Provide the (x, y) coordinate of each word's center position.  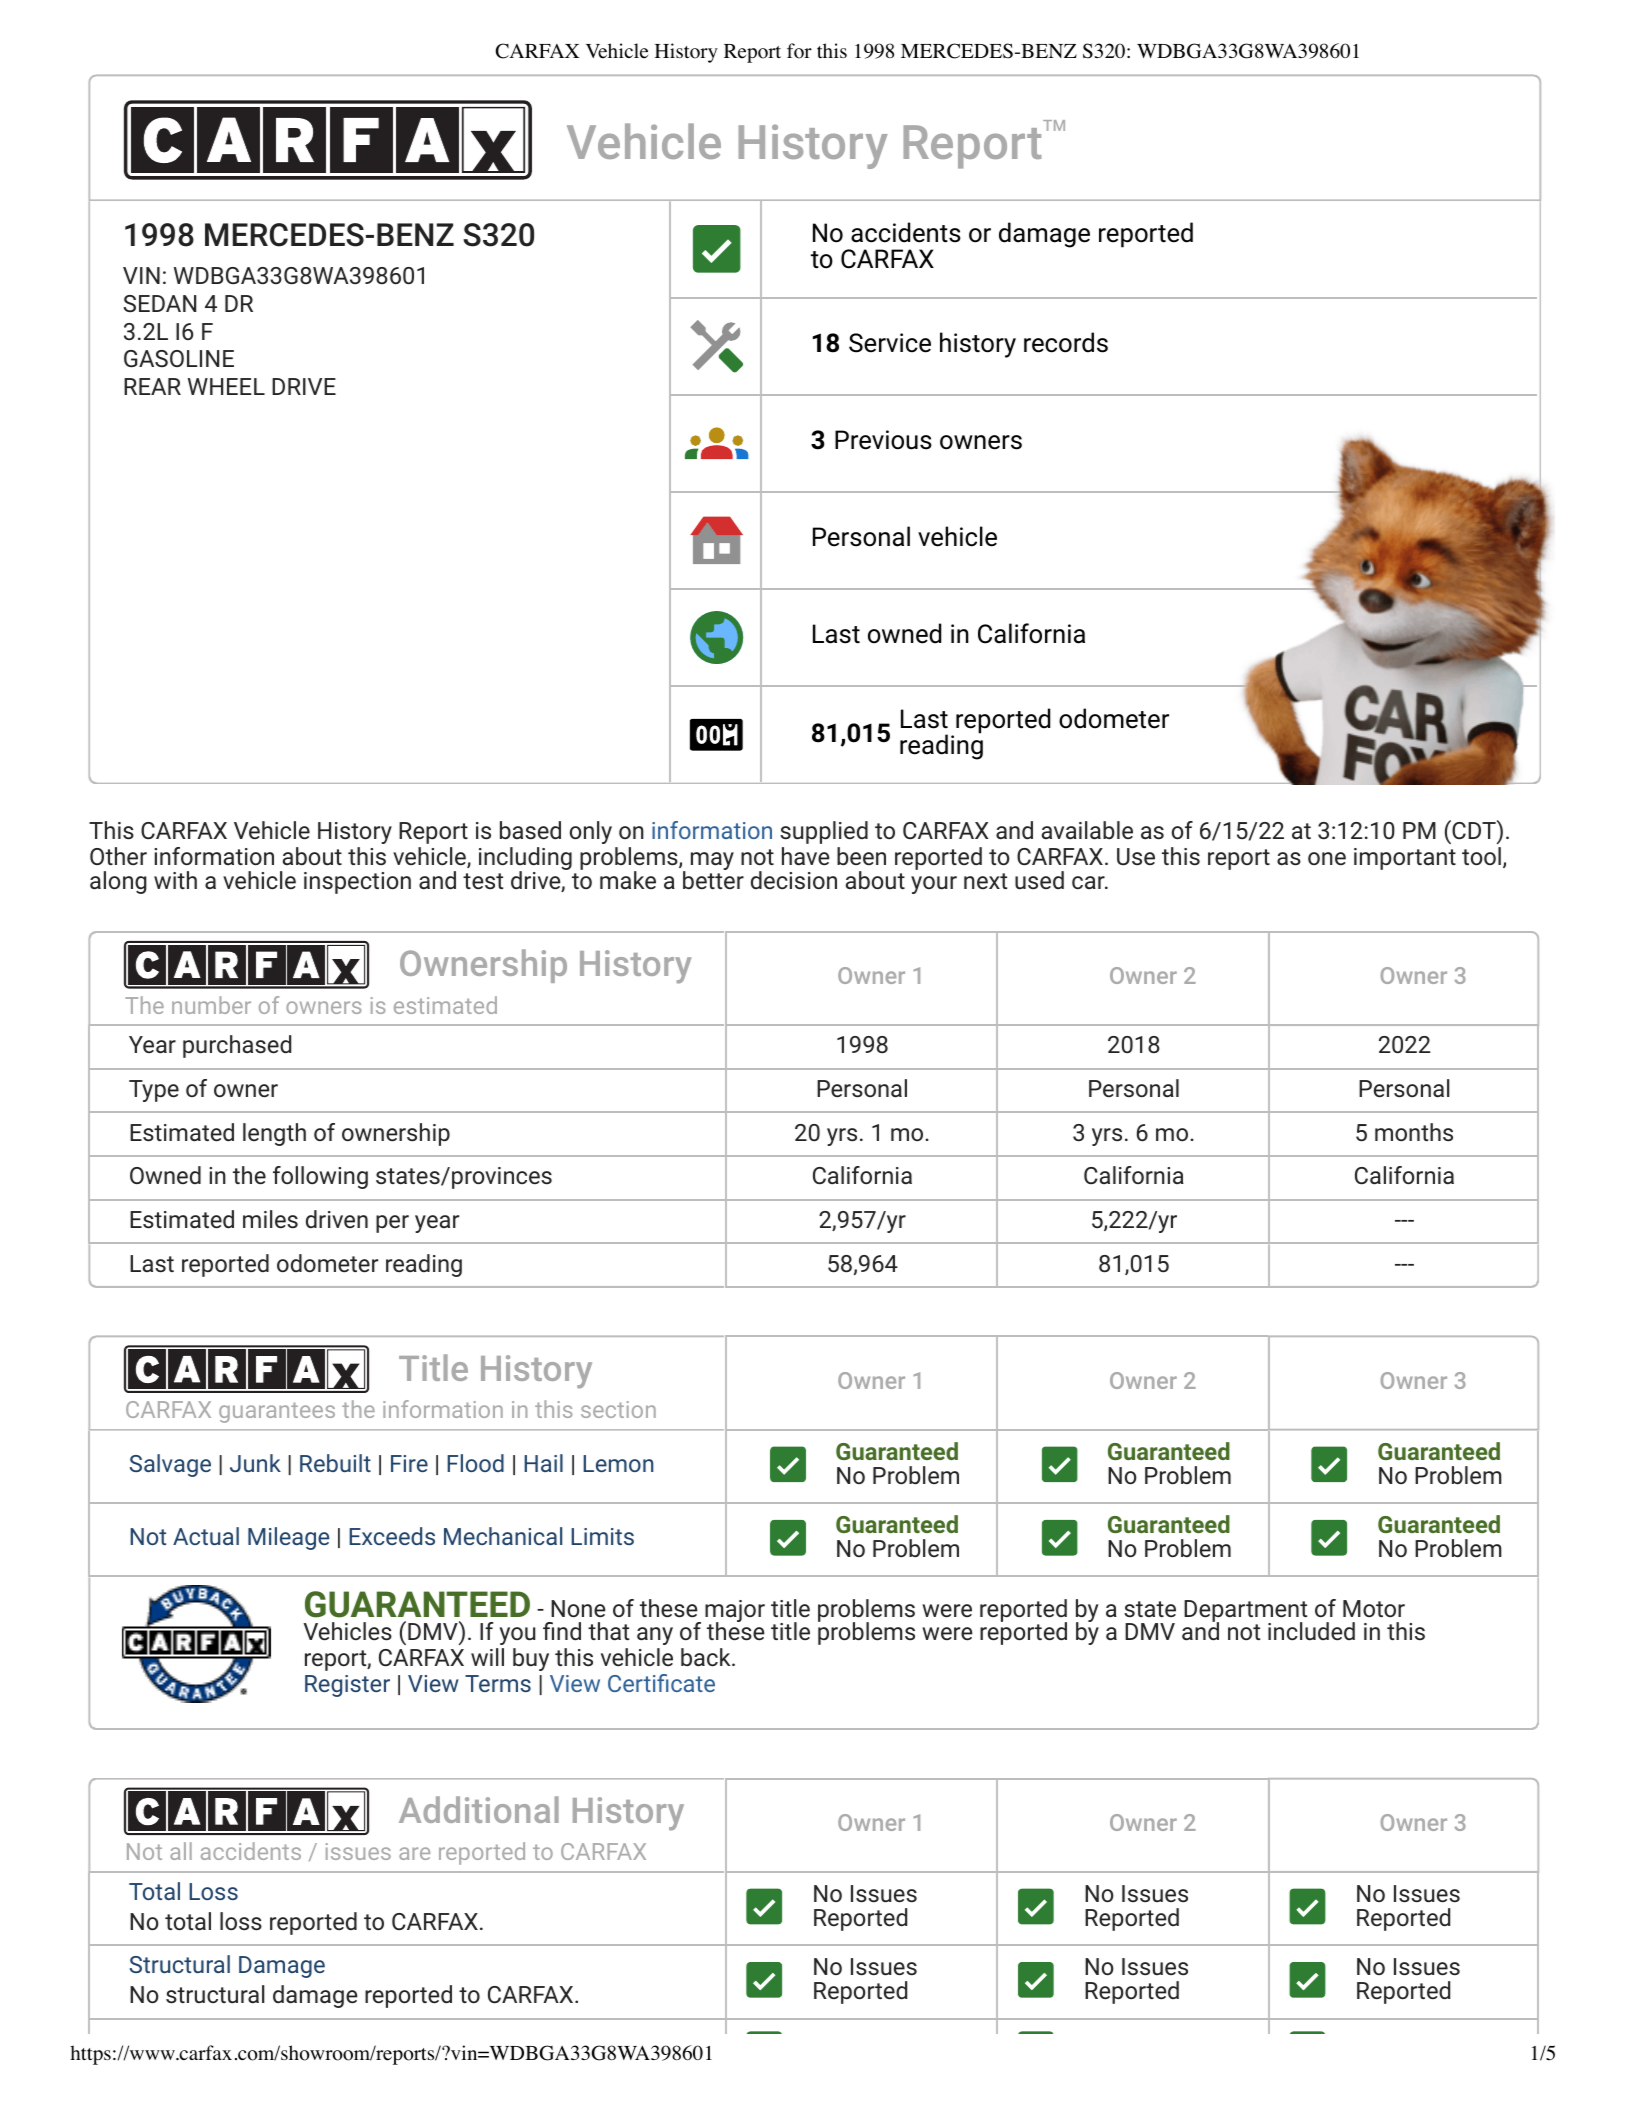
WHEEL (226, 386)
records (1066, 342)
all (181, 1851)
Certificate (661, 1683)
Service (890, 343)
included (1311, 1631)
